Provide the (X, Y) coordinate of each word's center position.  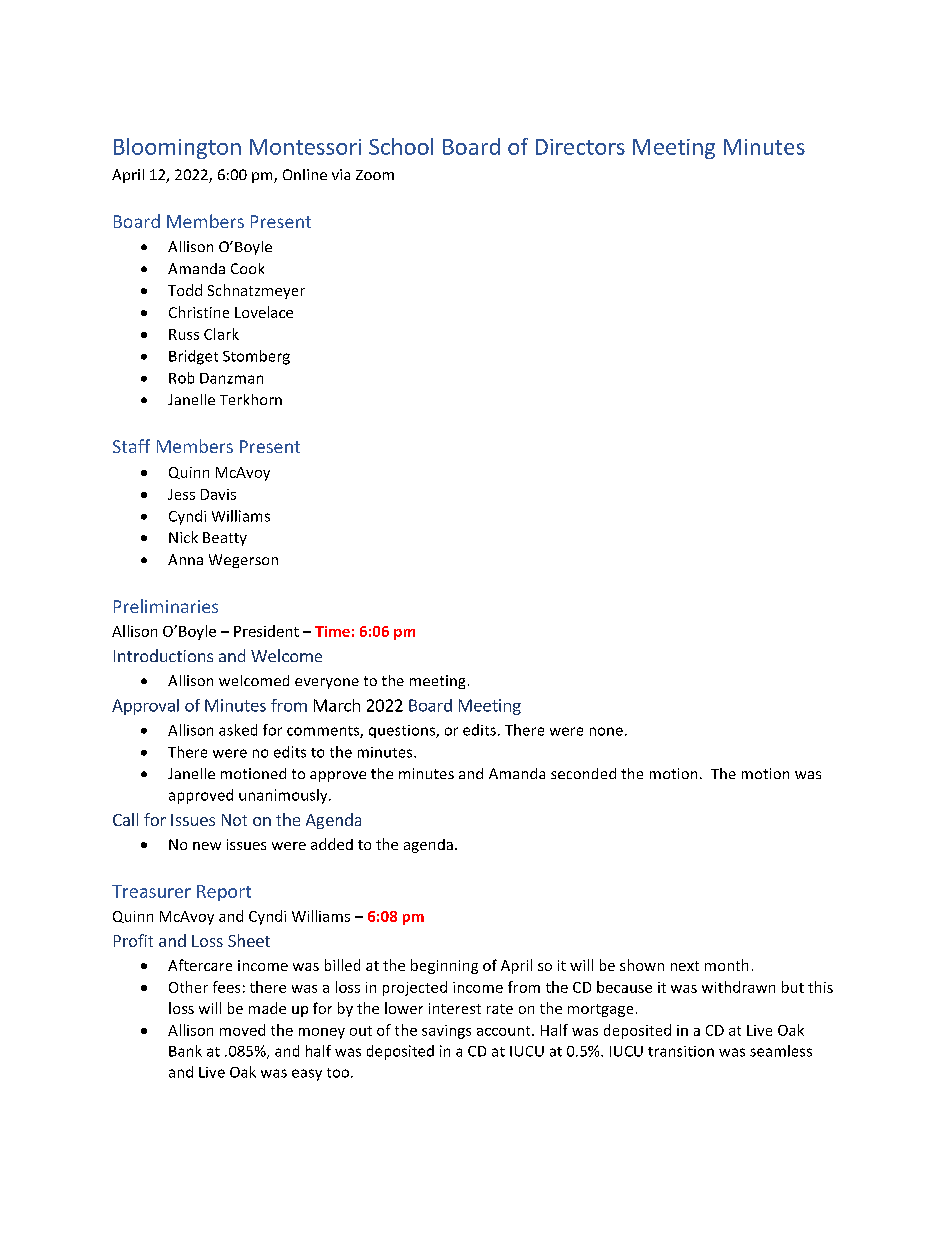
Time (332, 631)
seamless (781, 1051)
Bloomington (177, 148)
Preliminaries (166, 606)
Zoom (375, 175)
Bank (185, 1051)
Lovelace (264, 312)
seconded (583, 773)
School (401, 146)
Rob (181, 378)
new (207, 846)
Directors (580, 147)
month (726, 965)
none (606, 731)
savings (446, 1032)
